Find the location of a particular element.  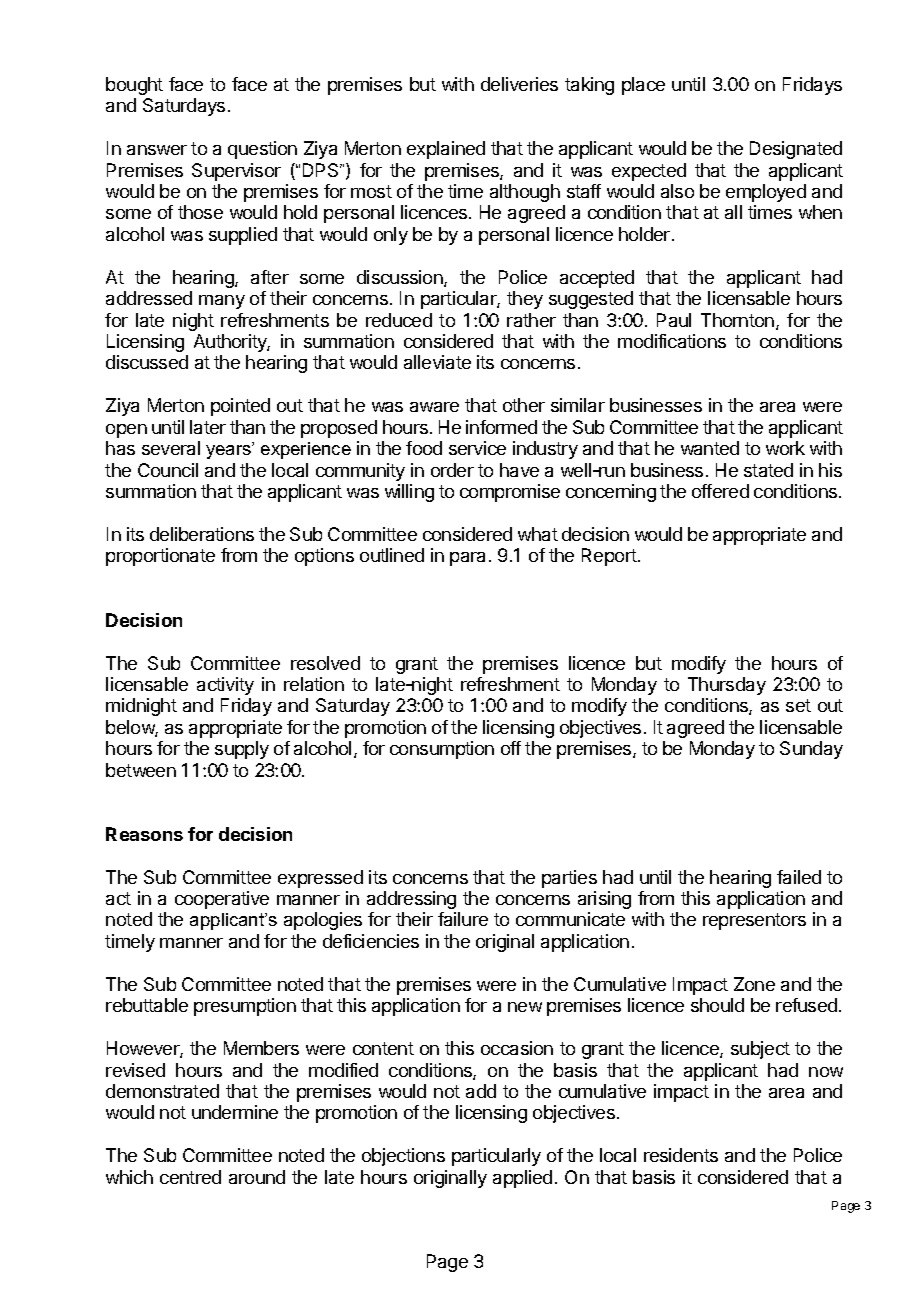

centred is located at coordinates (190, 1177).
